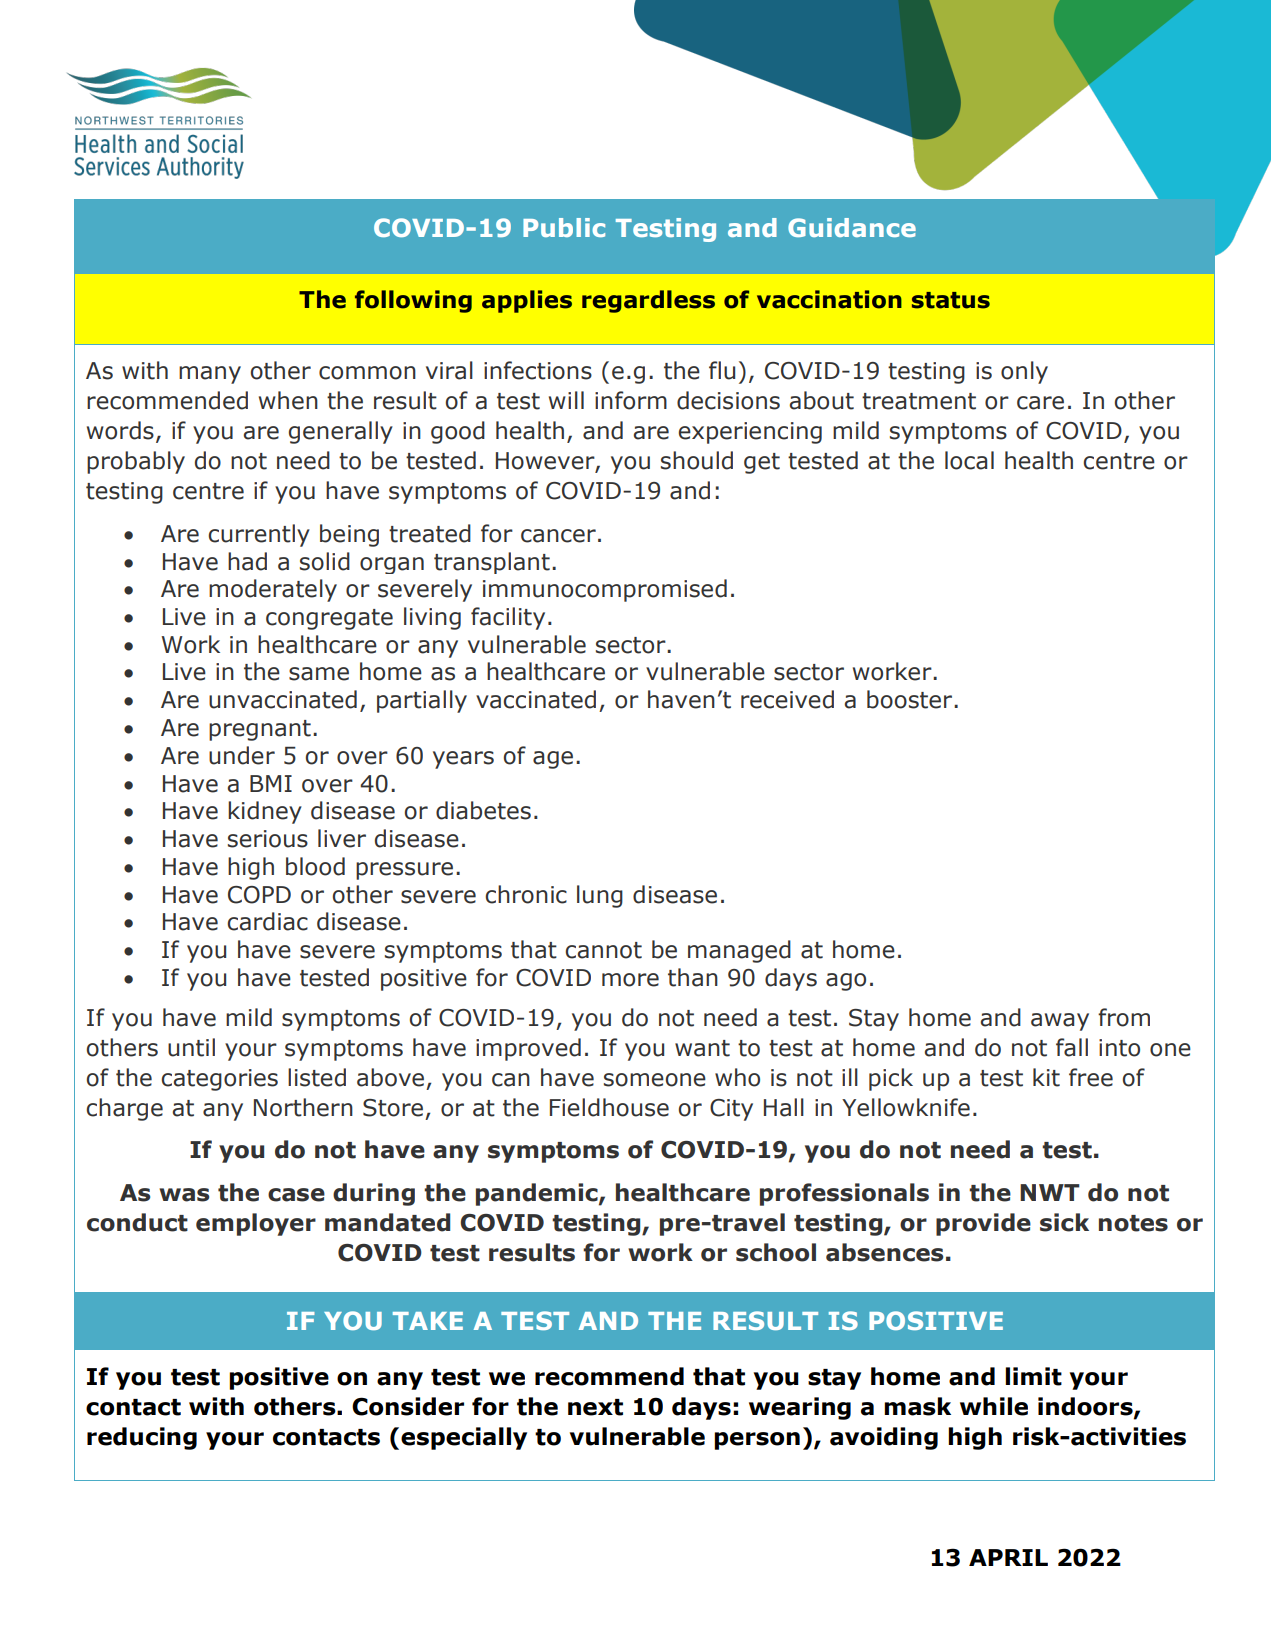 The width and height of the screenshot is (1271, 1645). Describe the element at coordinates (605, 590) in the screenshot. I see `immunocompromised` at that location.
